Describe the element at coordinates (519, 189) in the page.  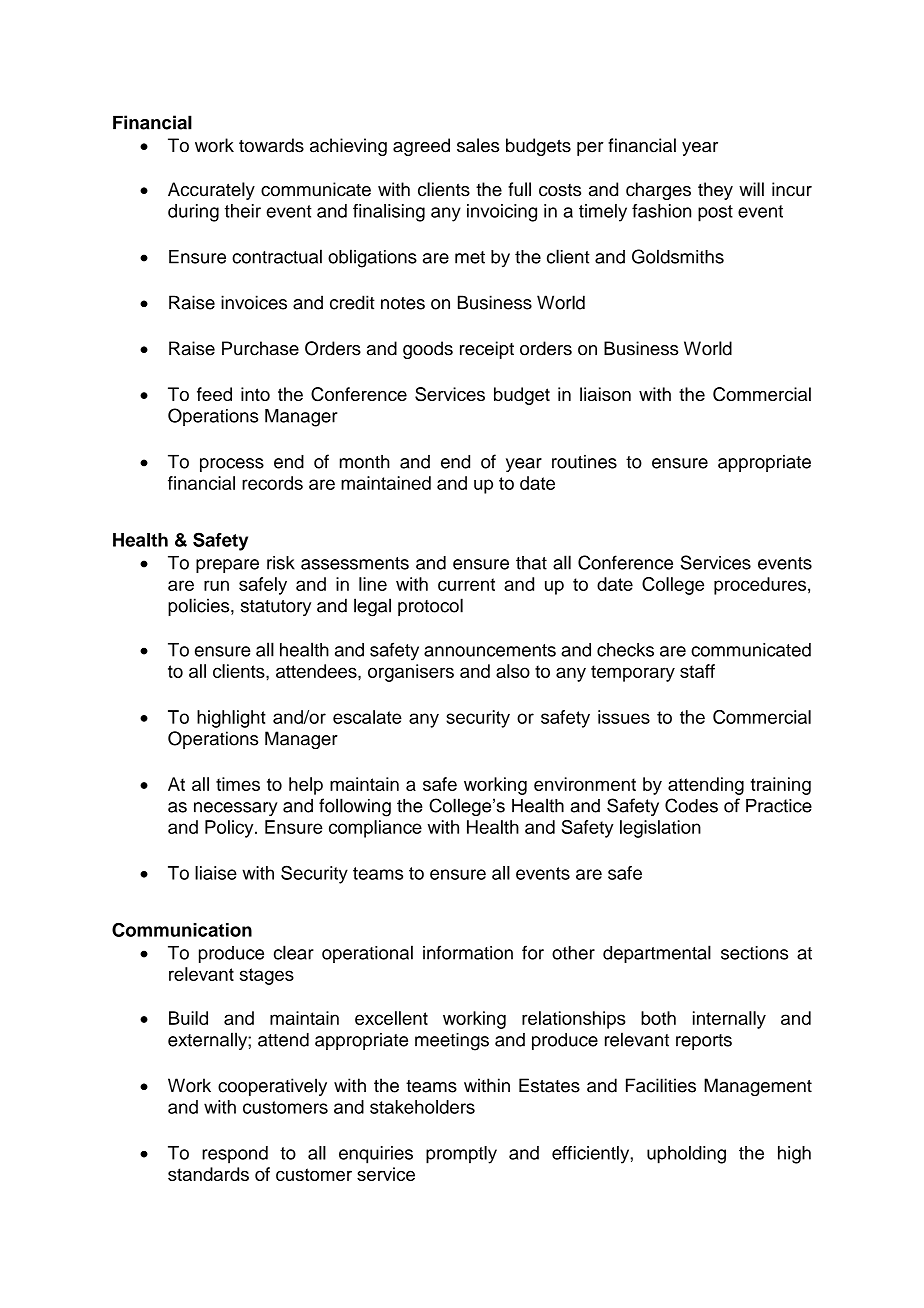
I see `full` at that location.
